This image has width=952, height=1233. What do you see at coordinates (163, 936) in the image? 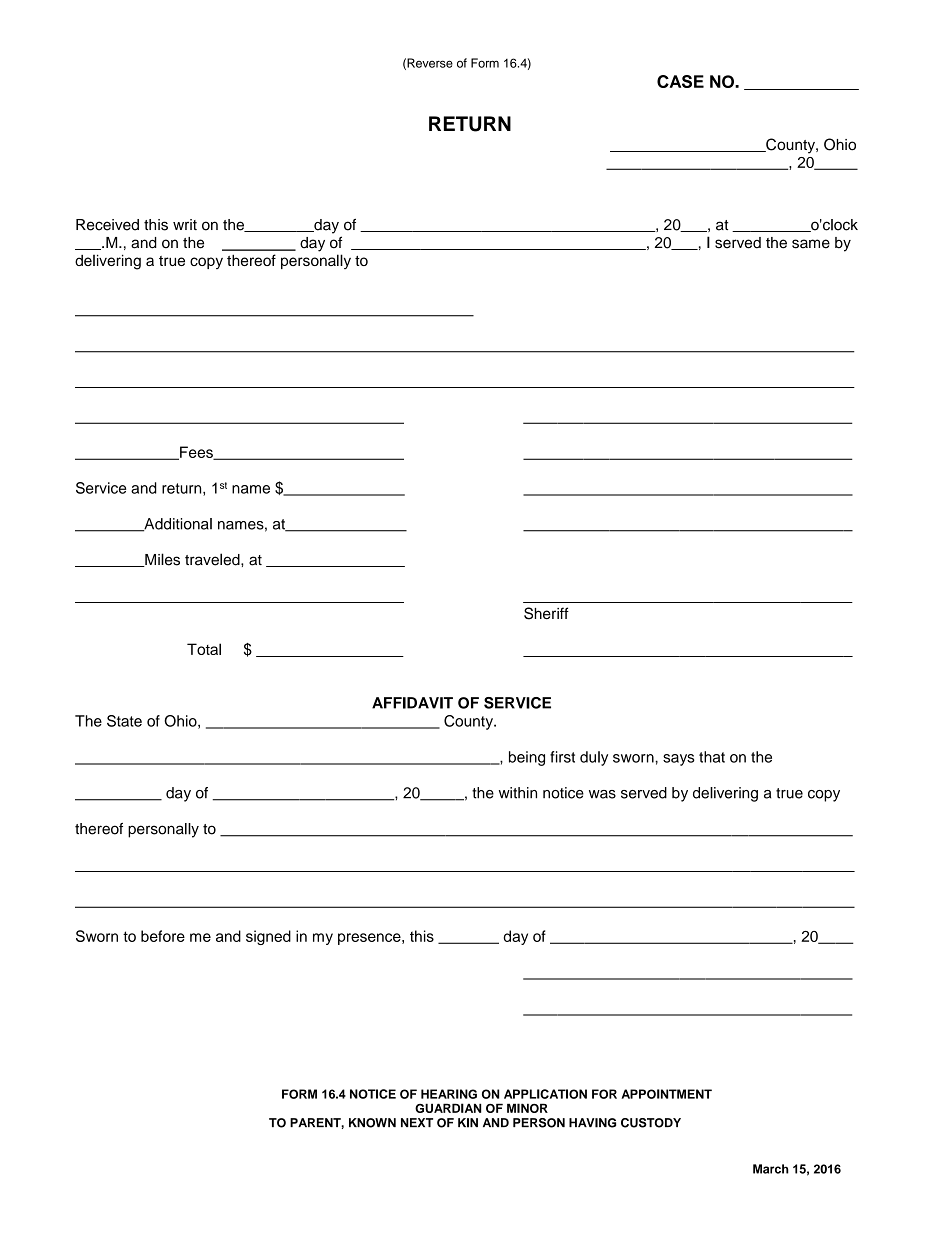
I see `before` at bounding box center [163, 936].
